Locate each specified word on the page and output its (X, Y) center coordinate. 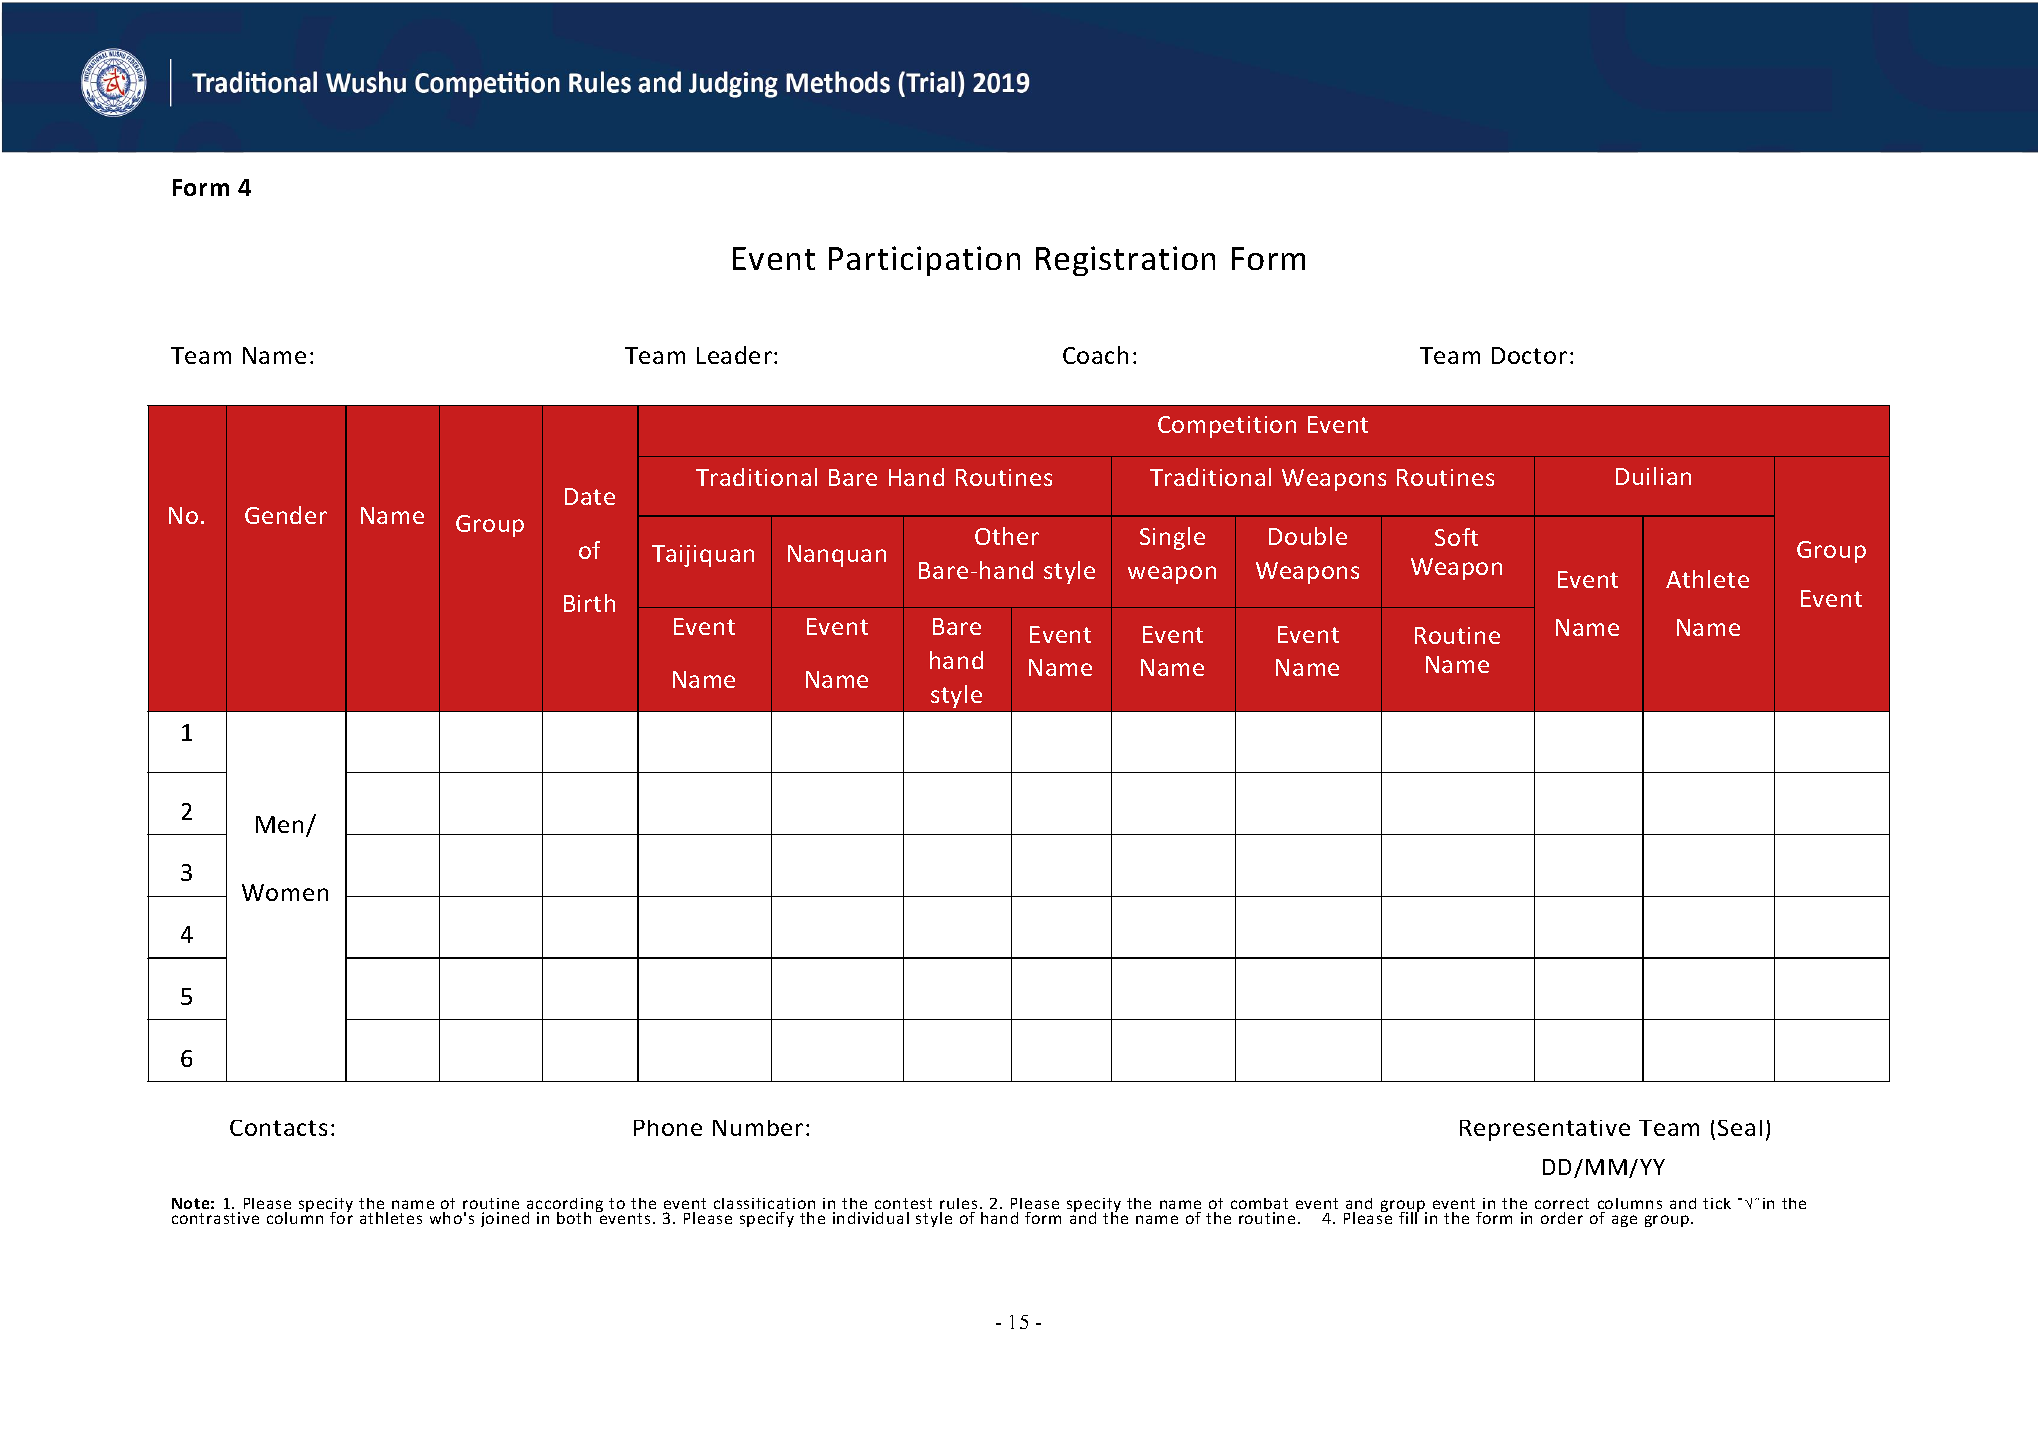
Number (758, 1128)
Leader (734, 355)
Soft (1456, 537)
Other (1007, 536)
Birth (589, 603)
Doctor (1529, 355)
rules (958, 1205)
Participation (924, 261)
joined (505, 1219)
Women (285, 892)
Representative (1545, 1130)
